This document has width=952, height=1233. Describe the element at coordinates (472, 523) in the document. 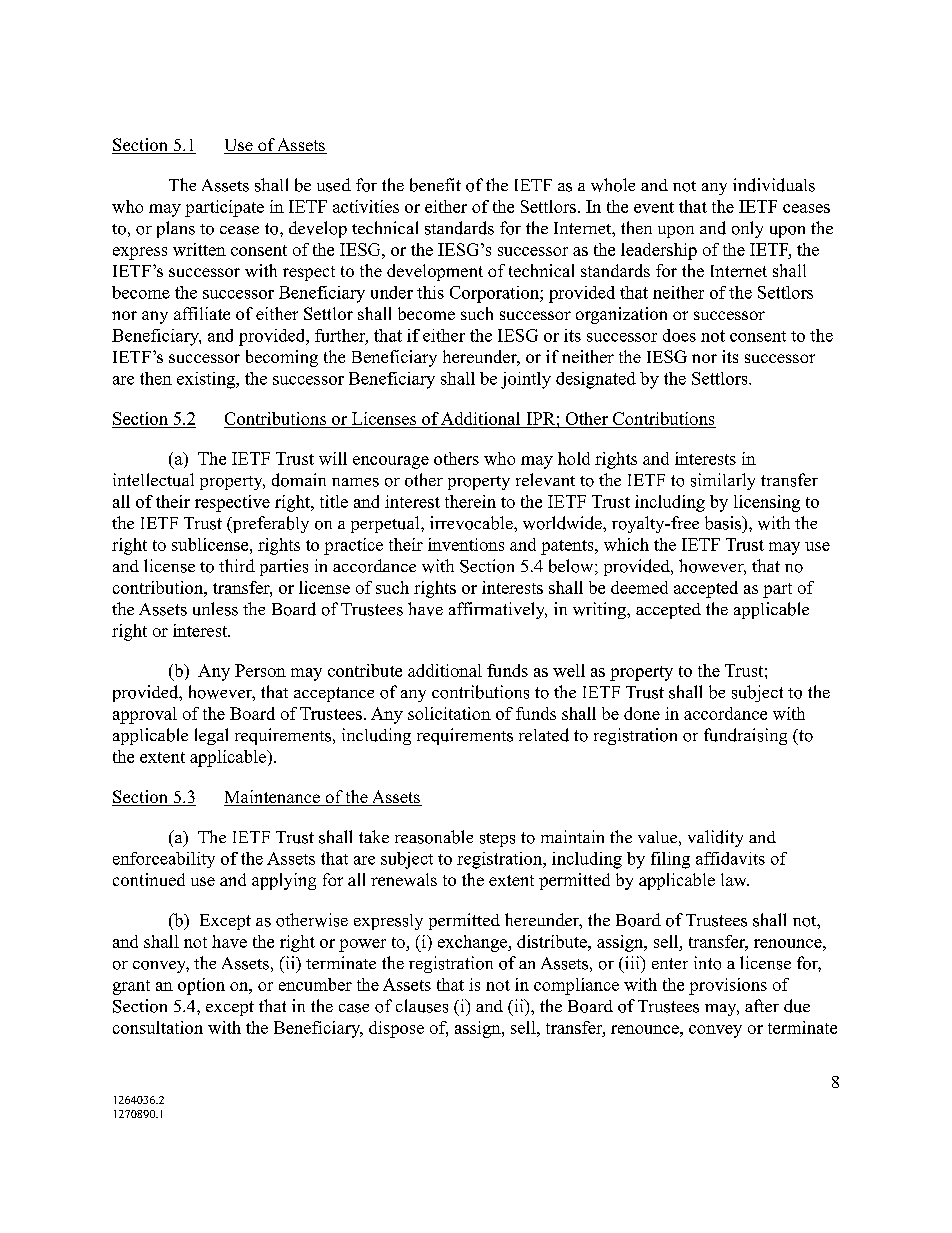

I see `irrevocable` at that location.
